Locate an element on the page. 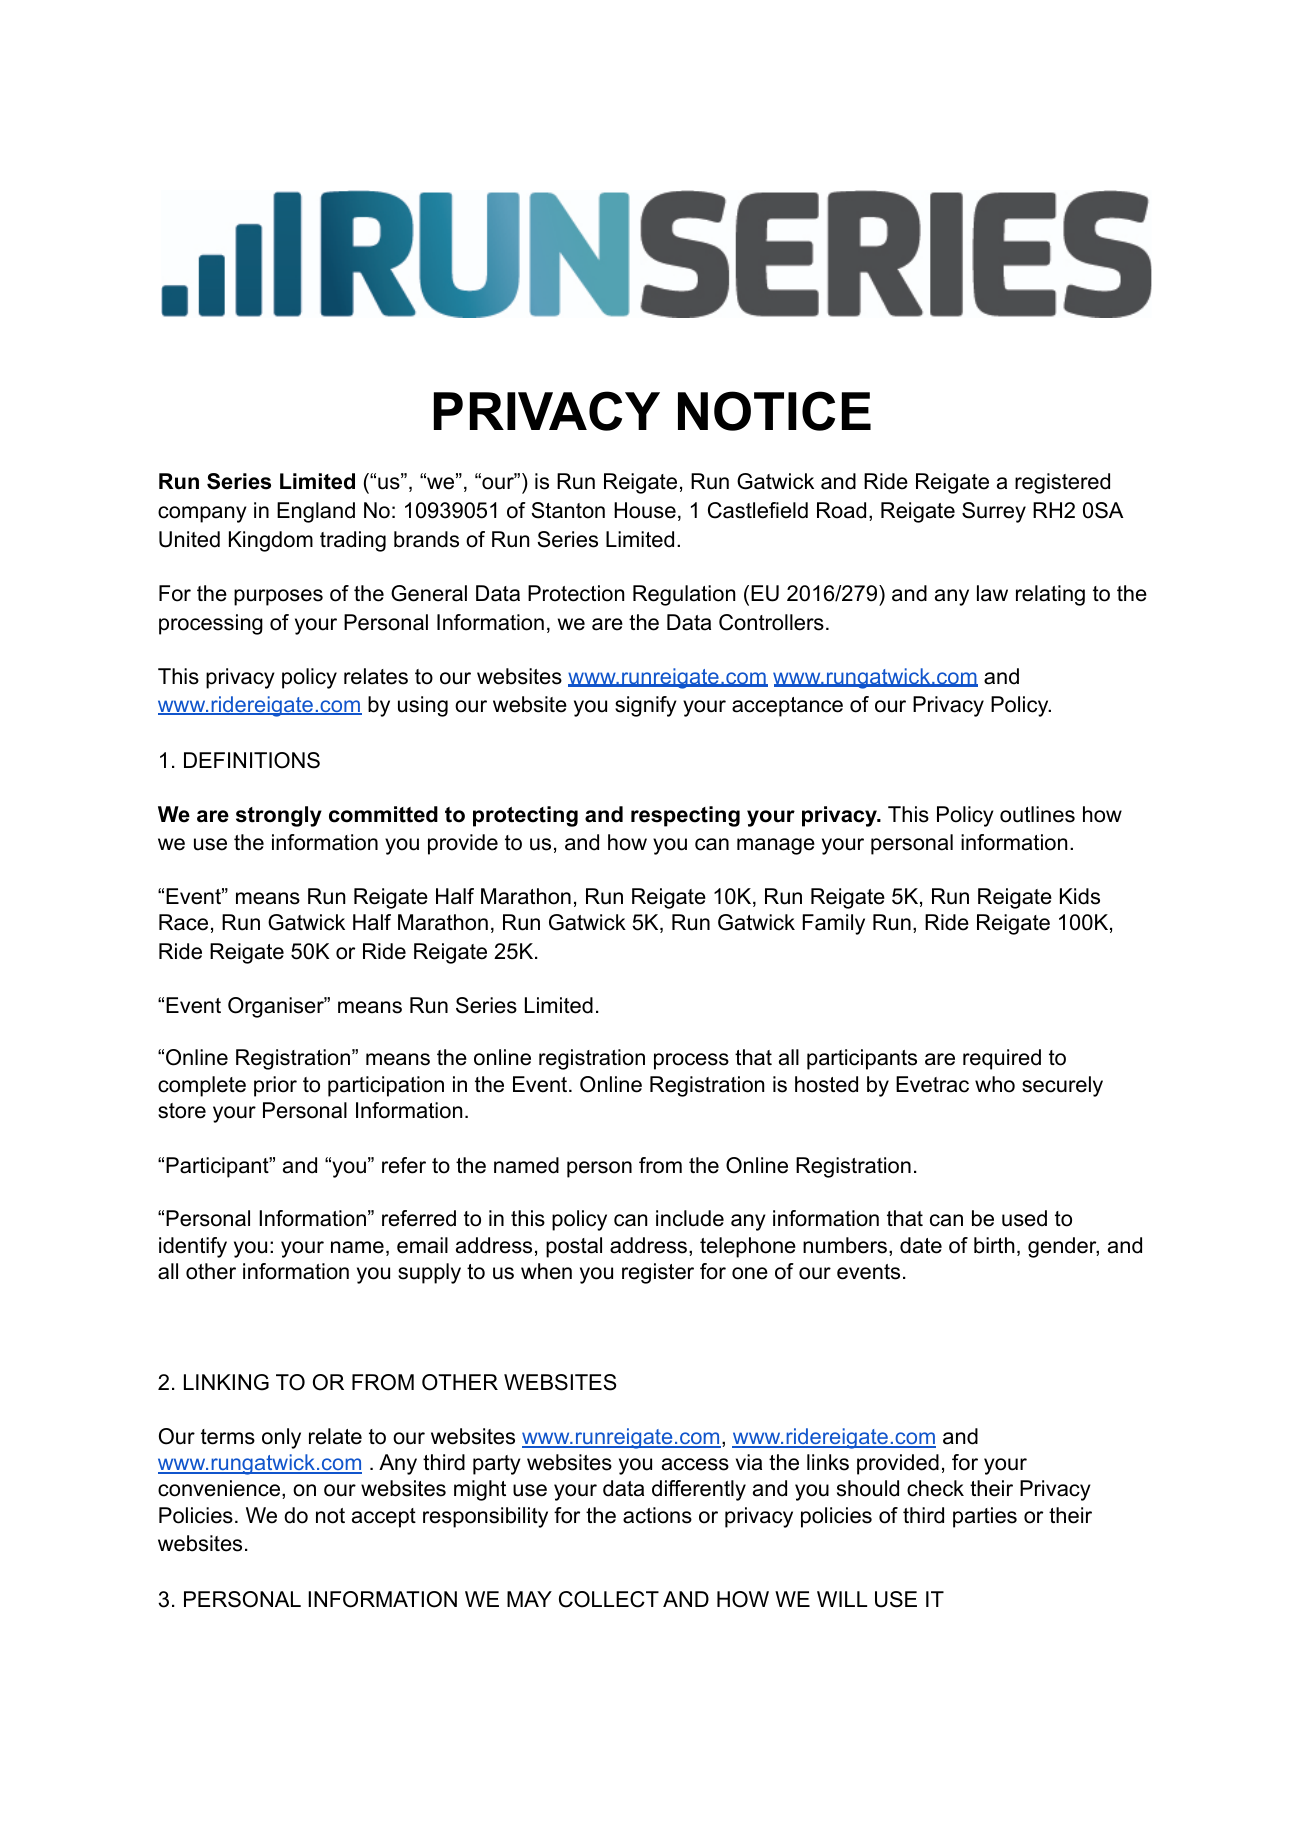  outlines is located at coordinates (1037, 814).
